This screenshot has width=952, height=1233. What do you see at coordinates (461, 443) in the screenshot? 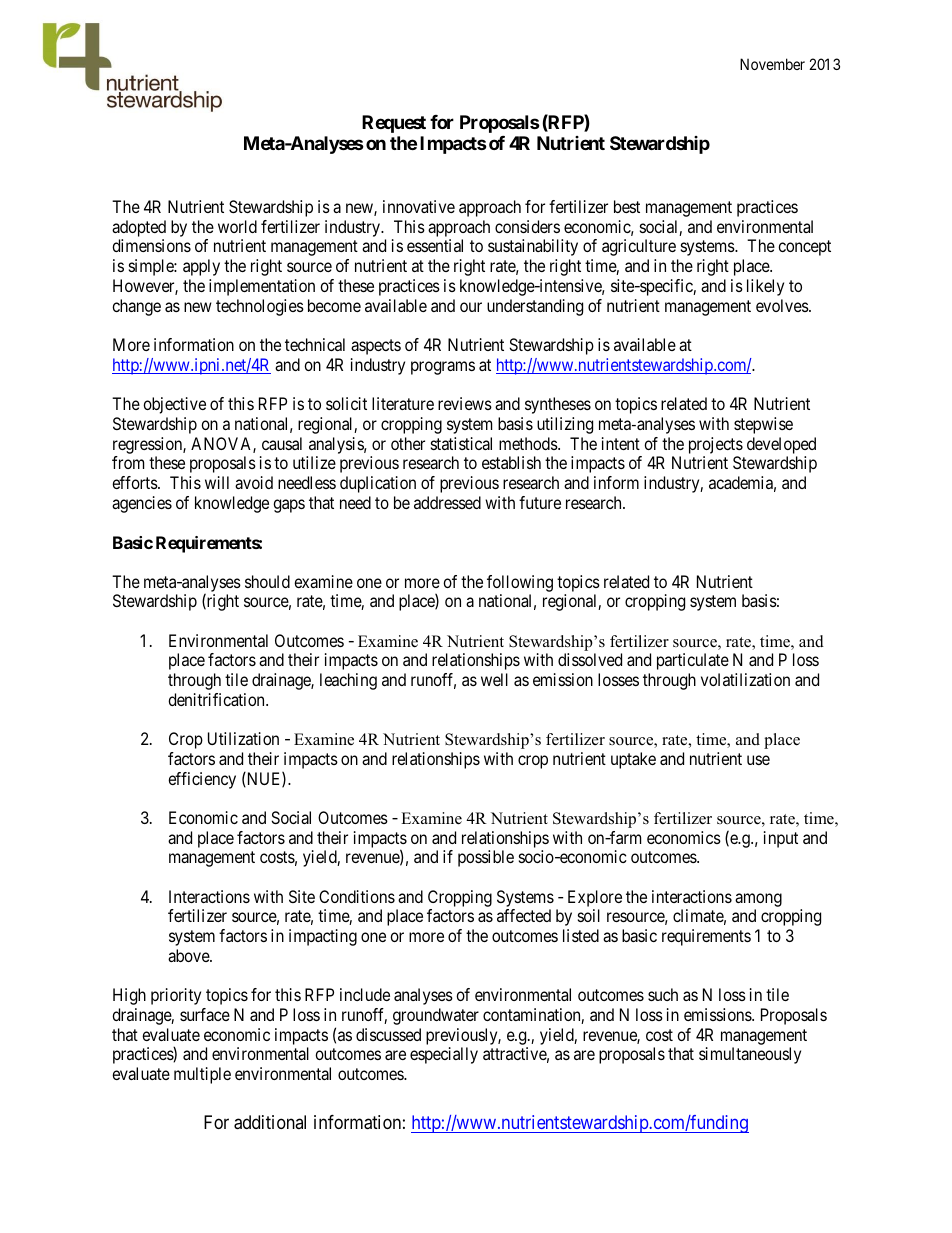
I see `statistical` at bounding box center [461, 443].
